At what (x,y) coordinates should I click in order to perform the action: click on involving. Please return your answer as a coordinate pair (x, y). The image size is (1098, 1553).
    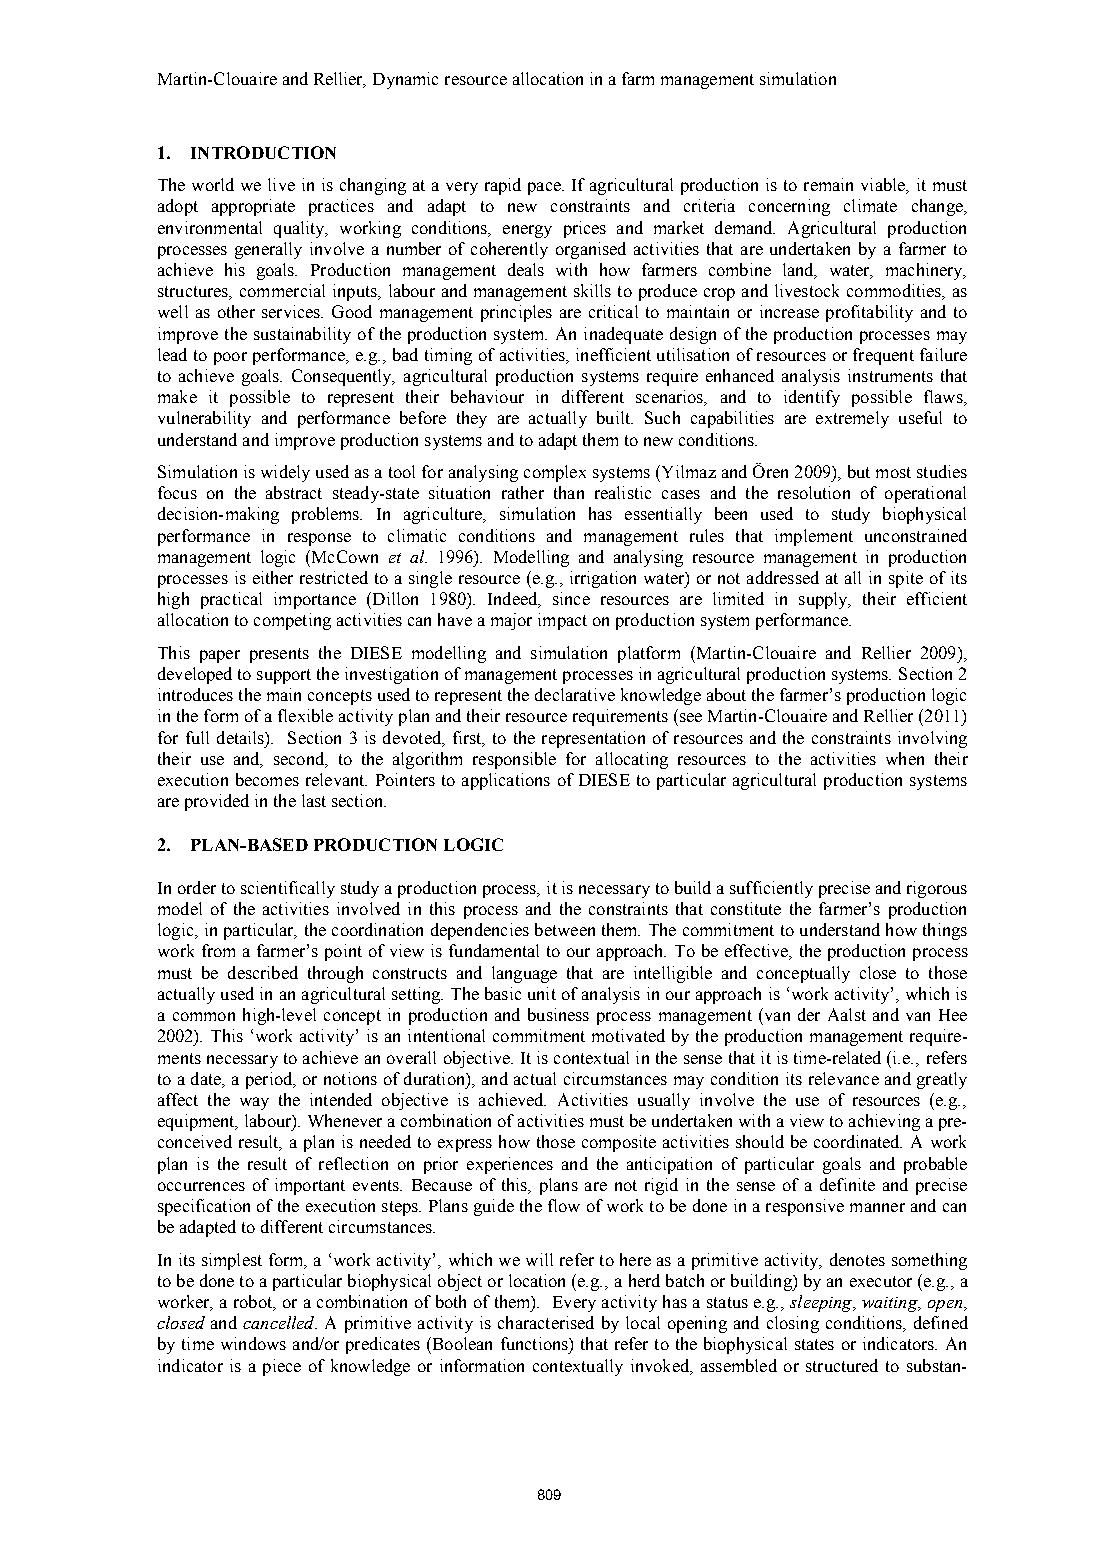
    Looking at the image, I should click on (932, 739).
